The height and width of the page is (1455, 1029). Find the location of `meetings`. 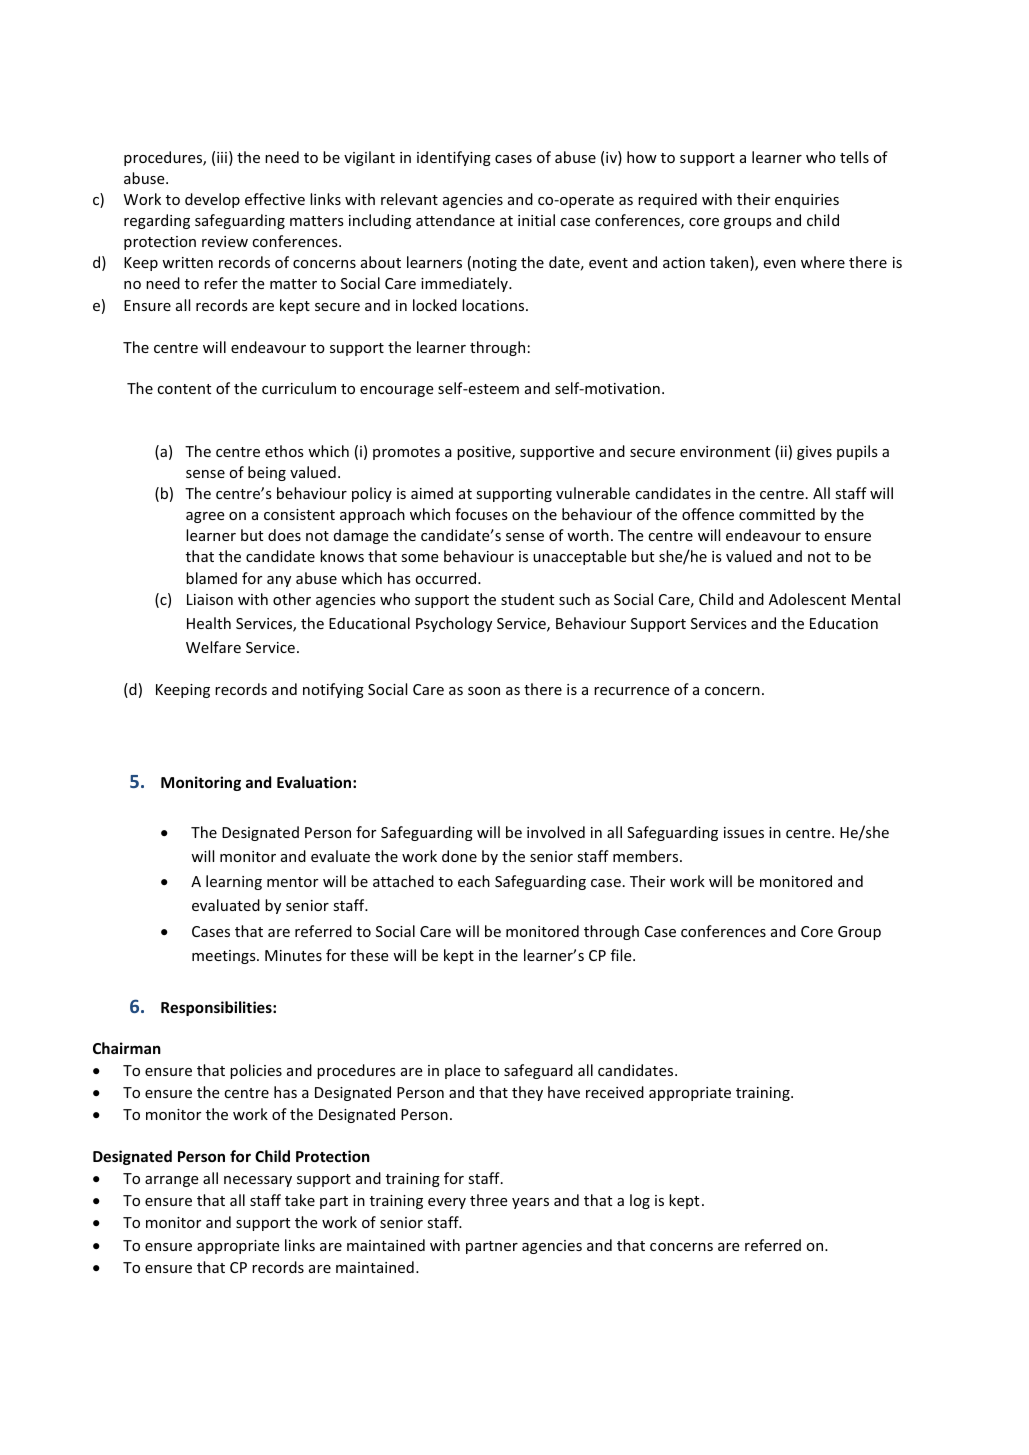

meetings is located at coordinates (225, 957).
